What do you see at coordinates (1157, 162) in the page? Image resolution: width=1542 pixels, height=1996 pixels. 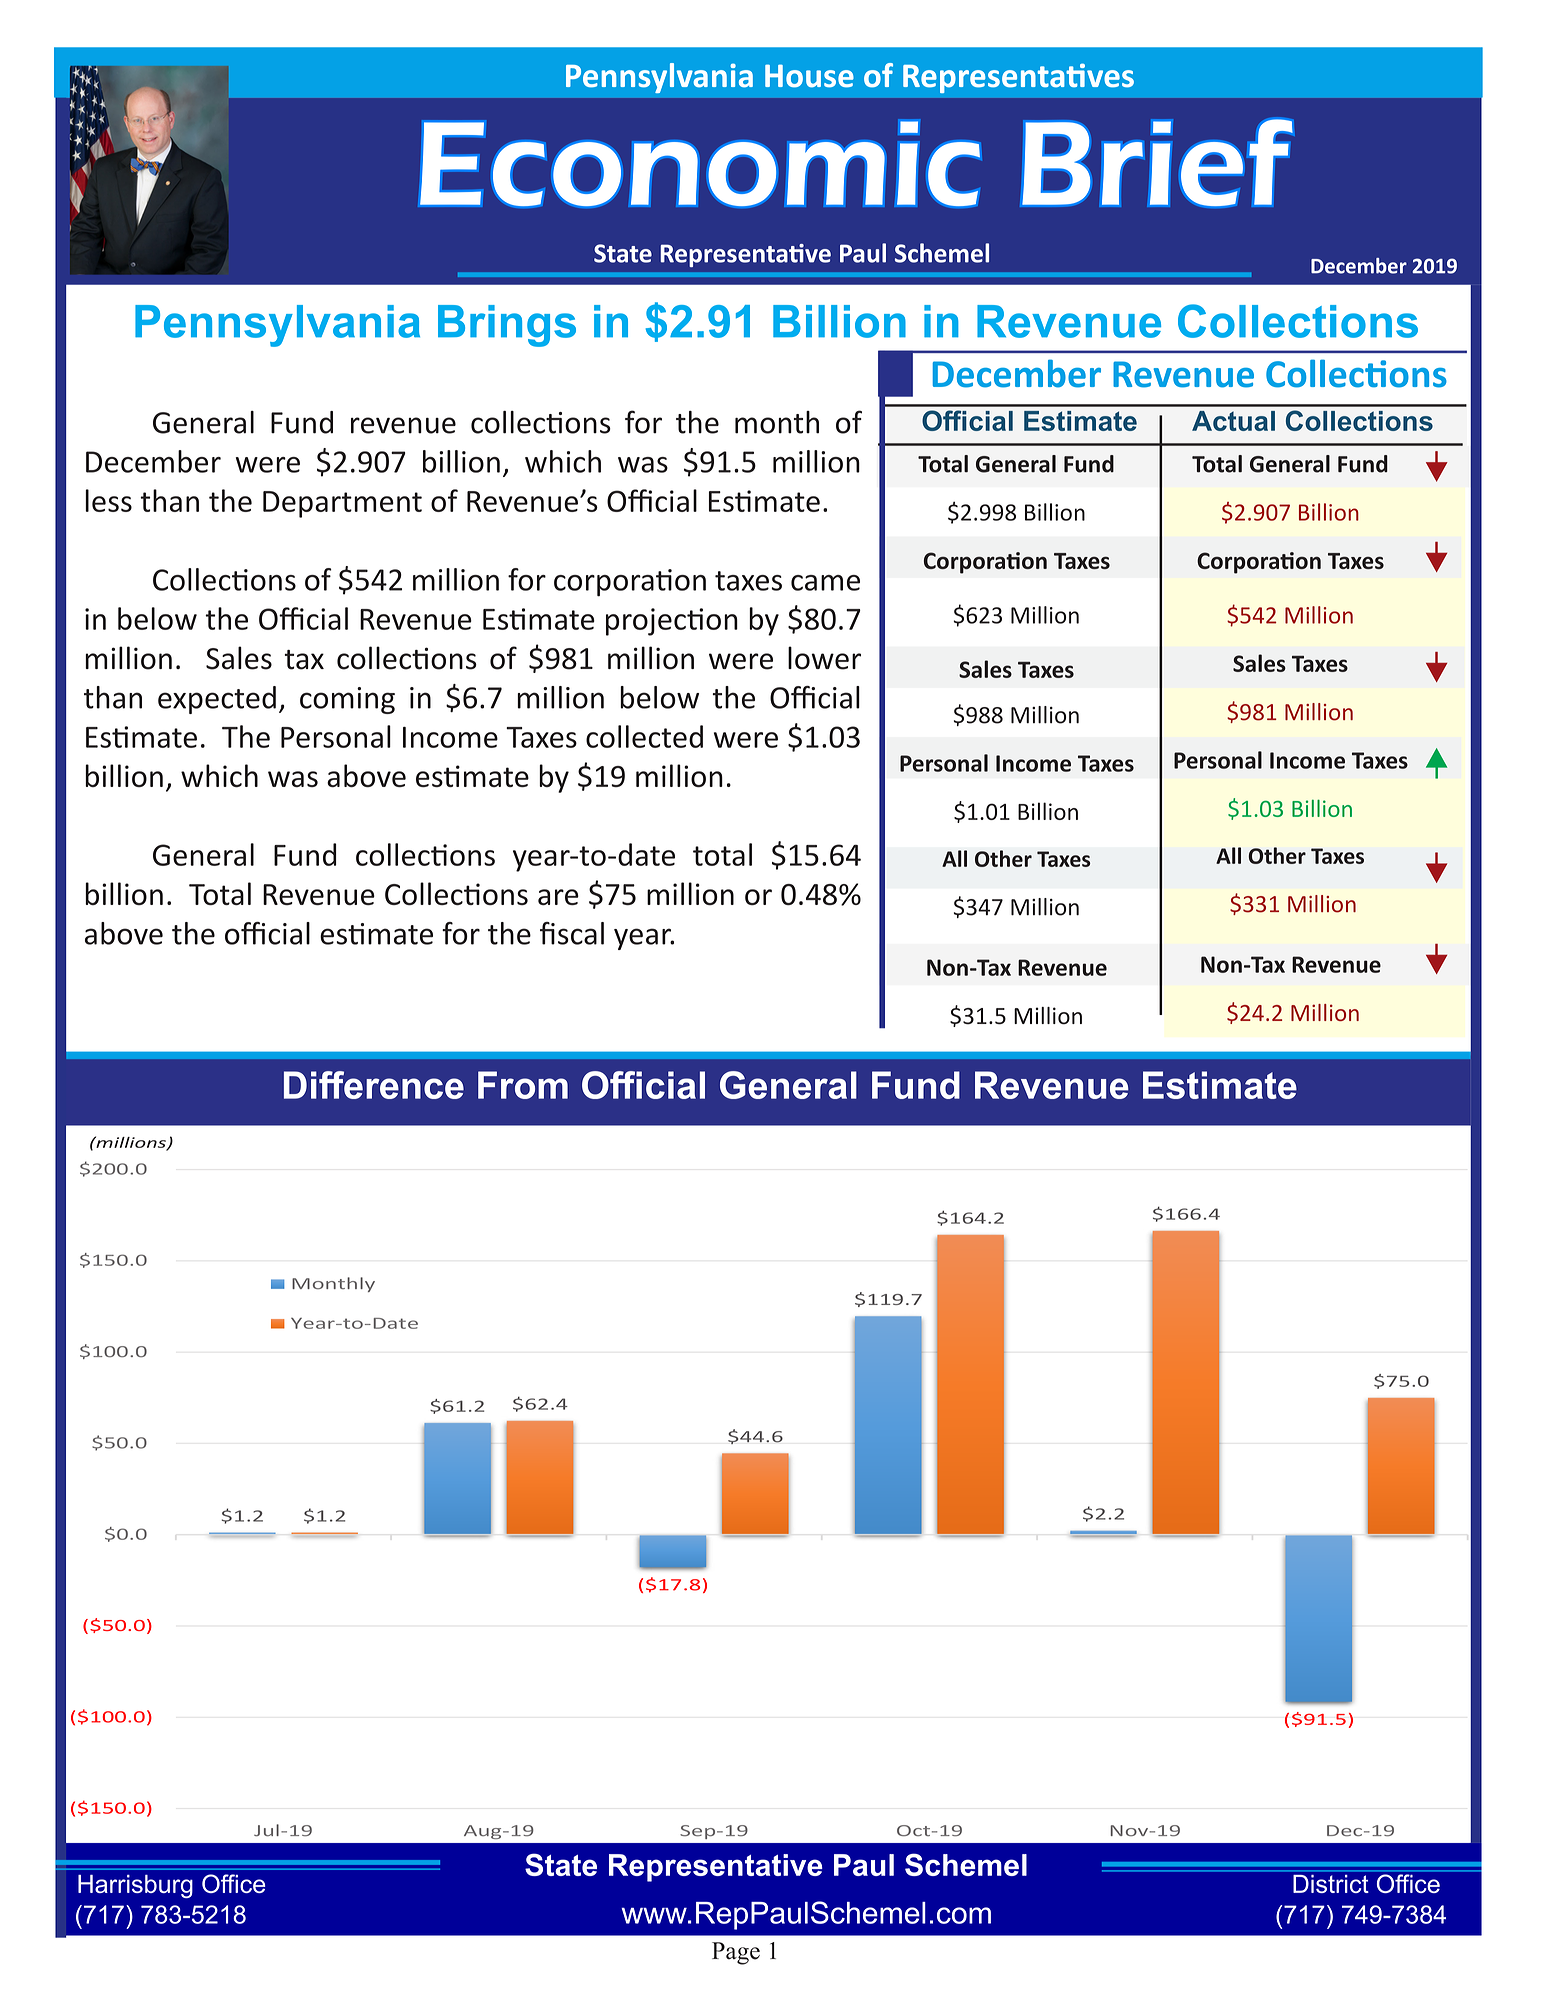 I see `Brief` at bounding box center [1157, 162].
